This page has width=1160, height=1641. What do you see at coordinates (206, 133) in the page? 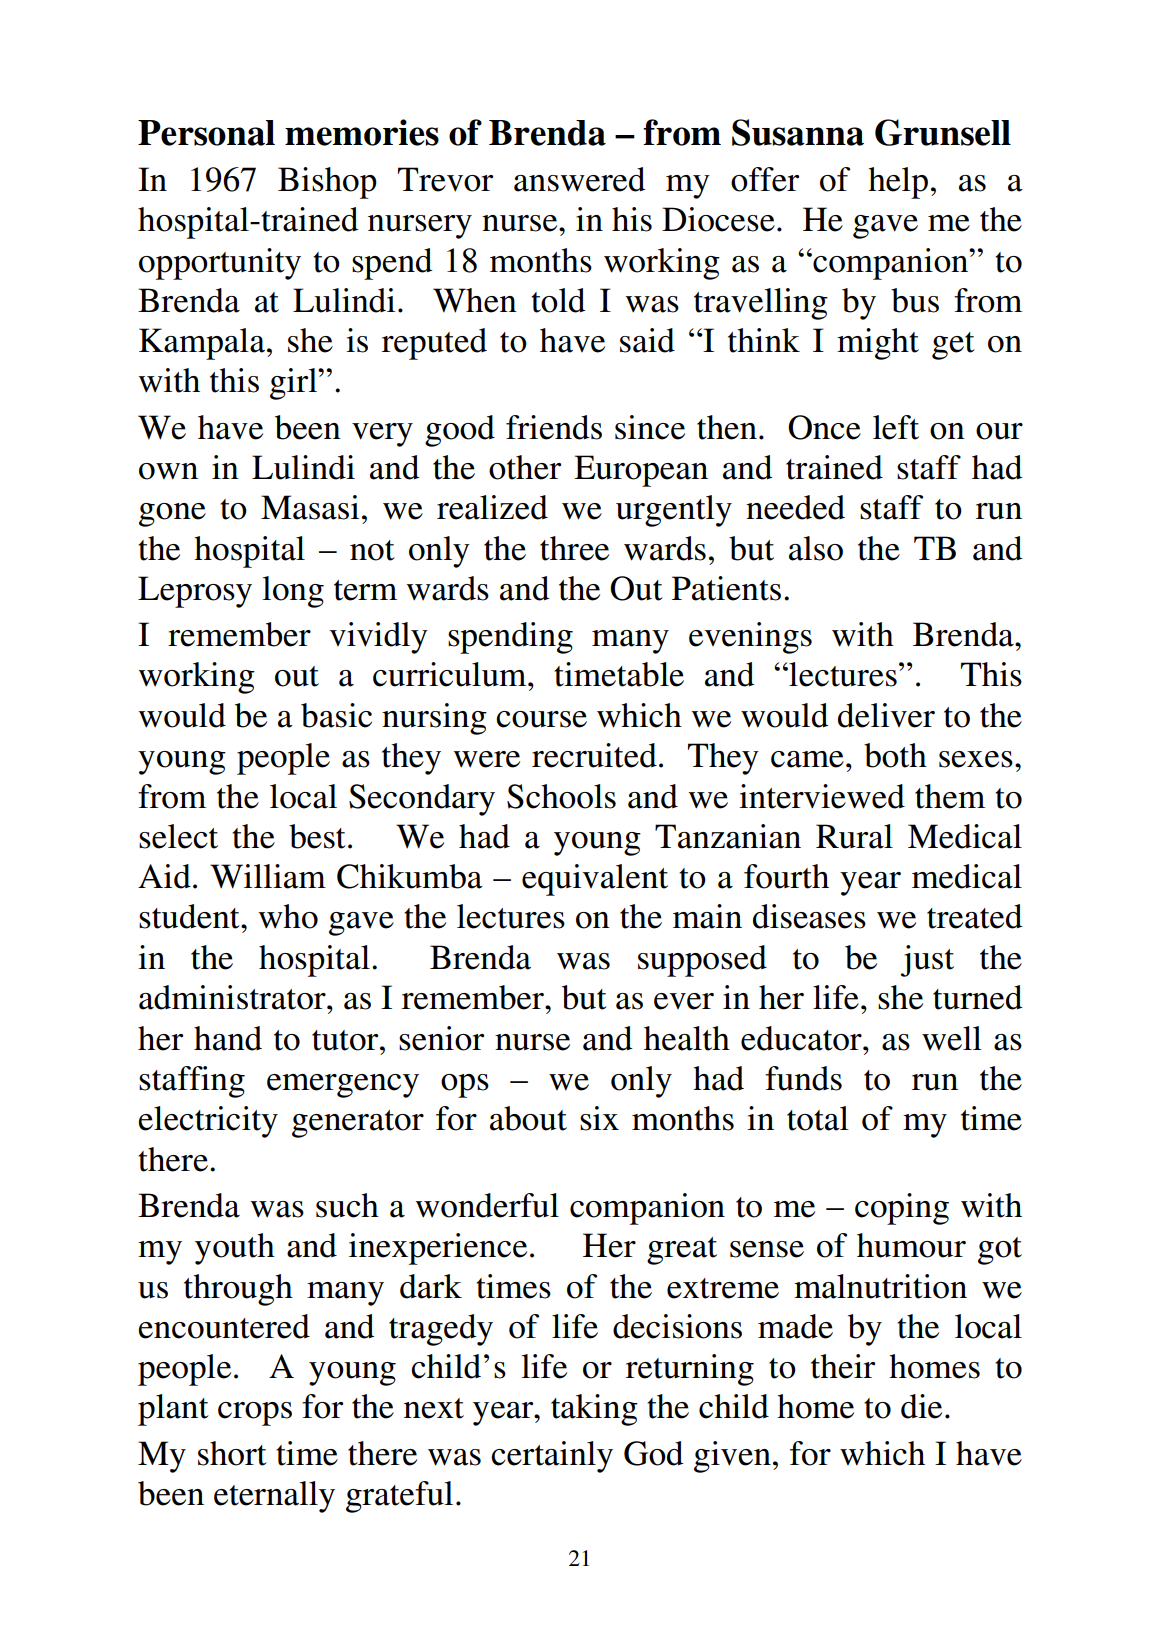
I see `Personal` at bounding box center [206, 133].
